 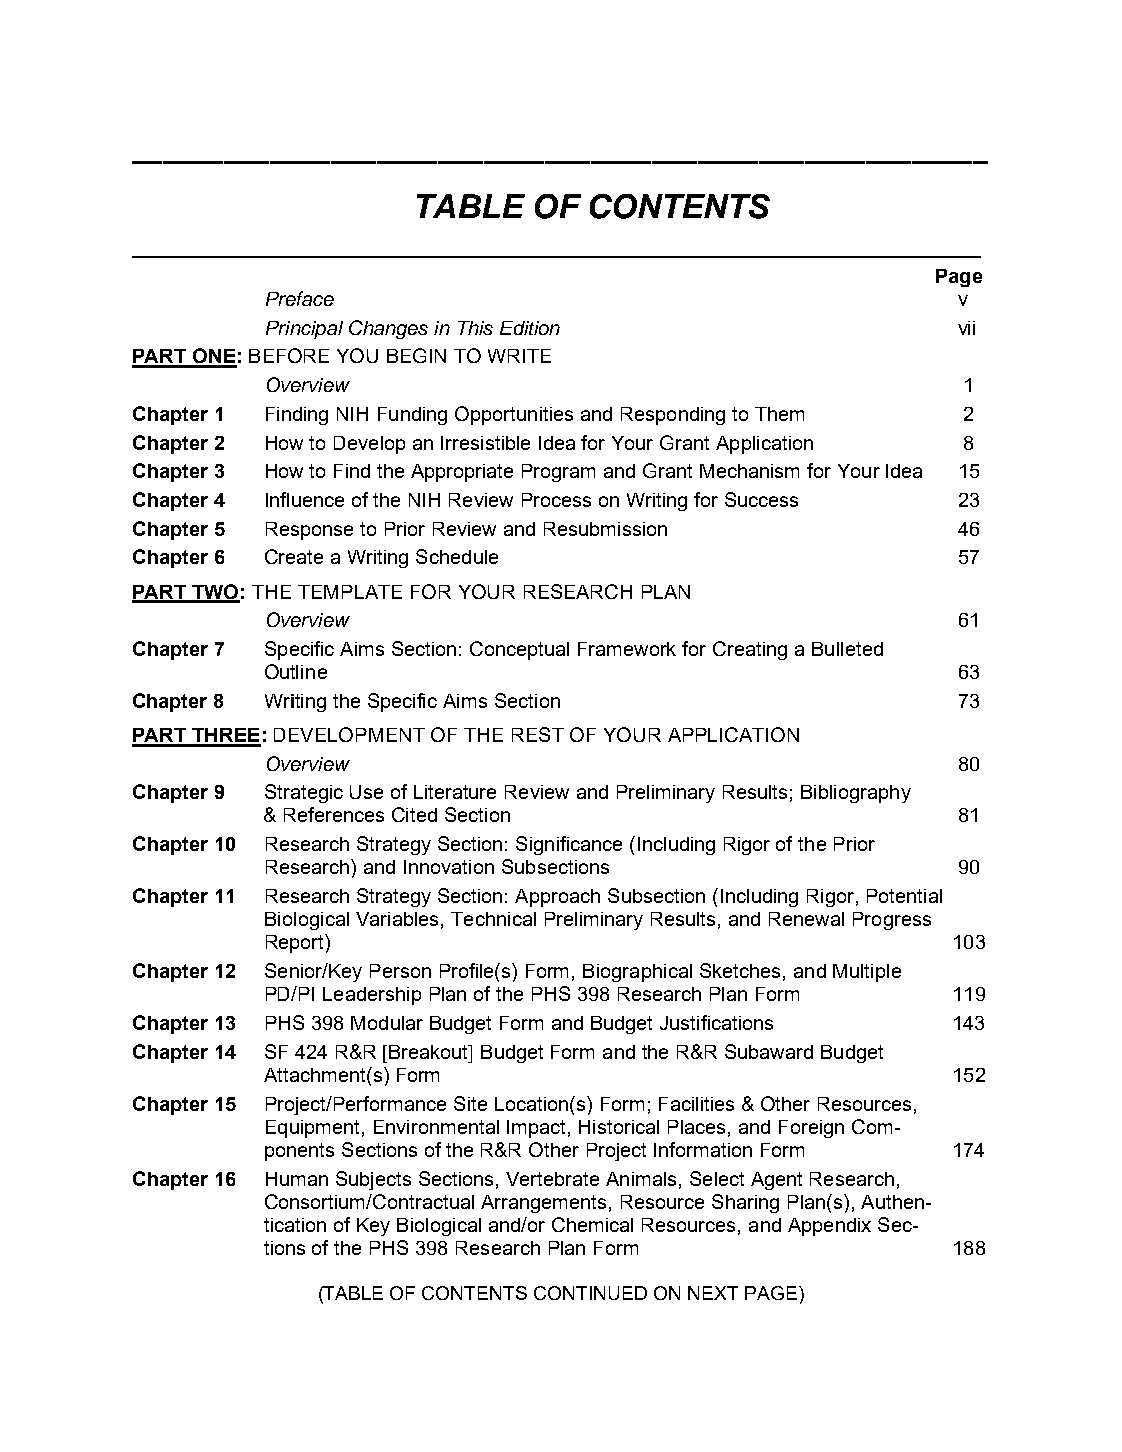 What do you see at coordinates (847, 649) in the screenshot?
I see `Bulleted` at bounding box center [847, 649].
